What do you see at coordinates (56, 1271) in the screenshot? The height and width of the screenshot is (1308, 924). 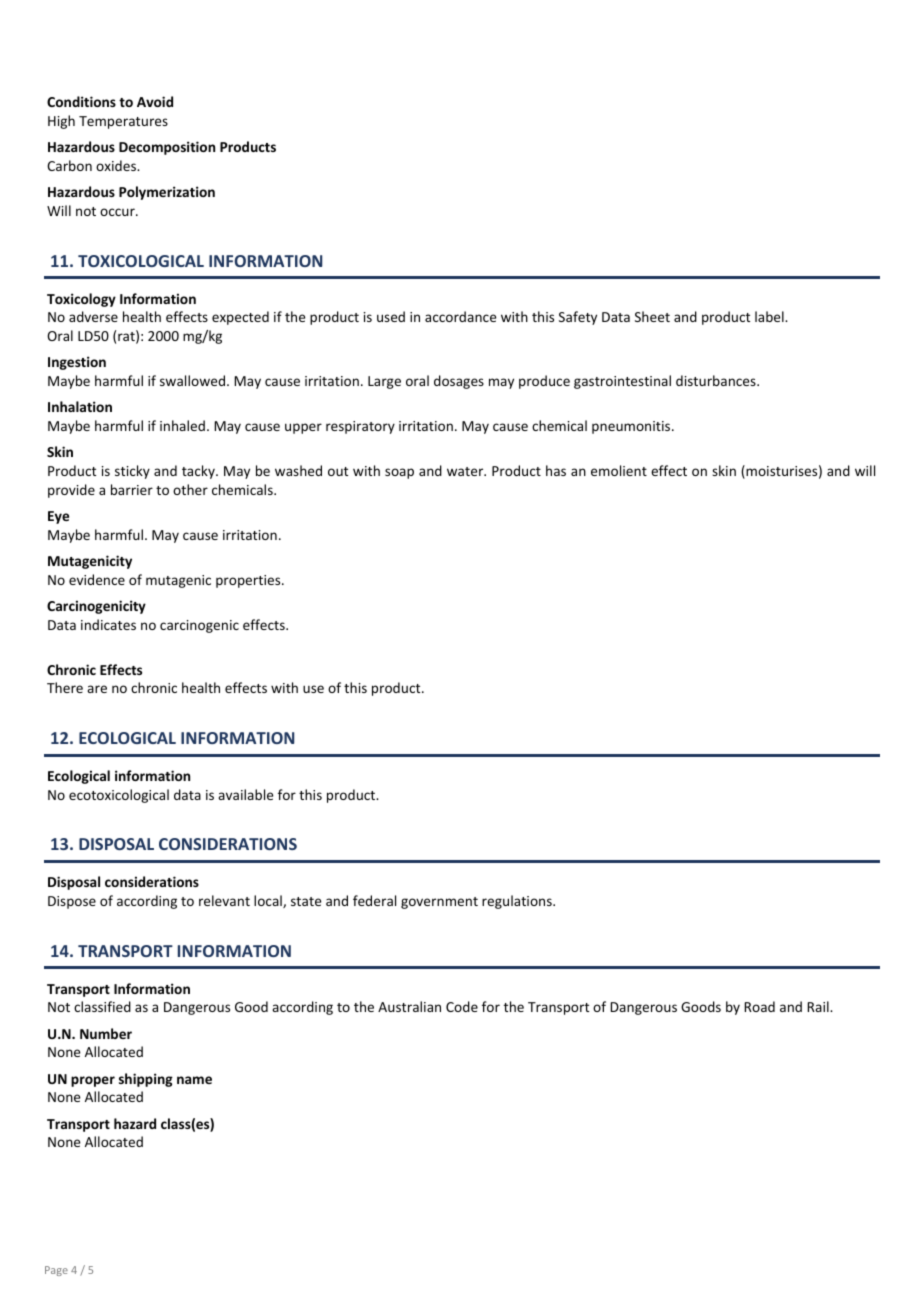 I see `Page` at bounding box center [56, 1271].
